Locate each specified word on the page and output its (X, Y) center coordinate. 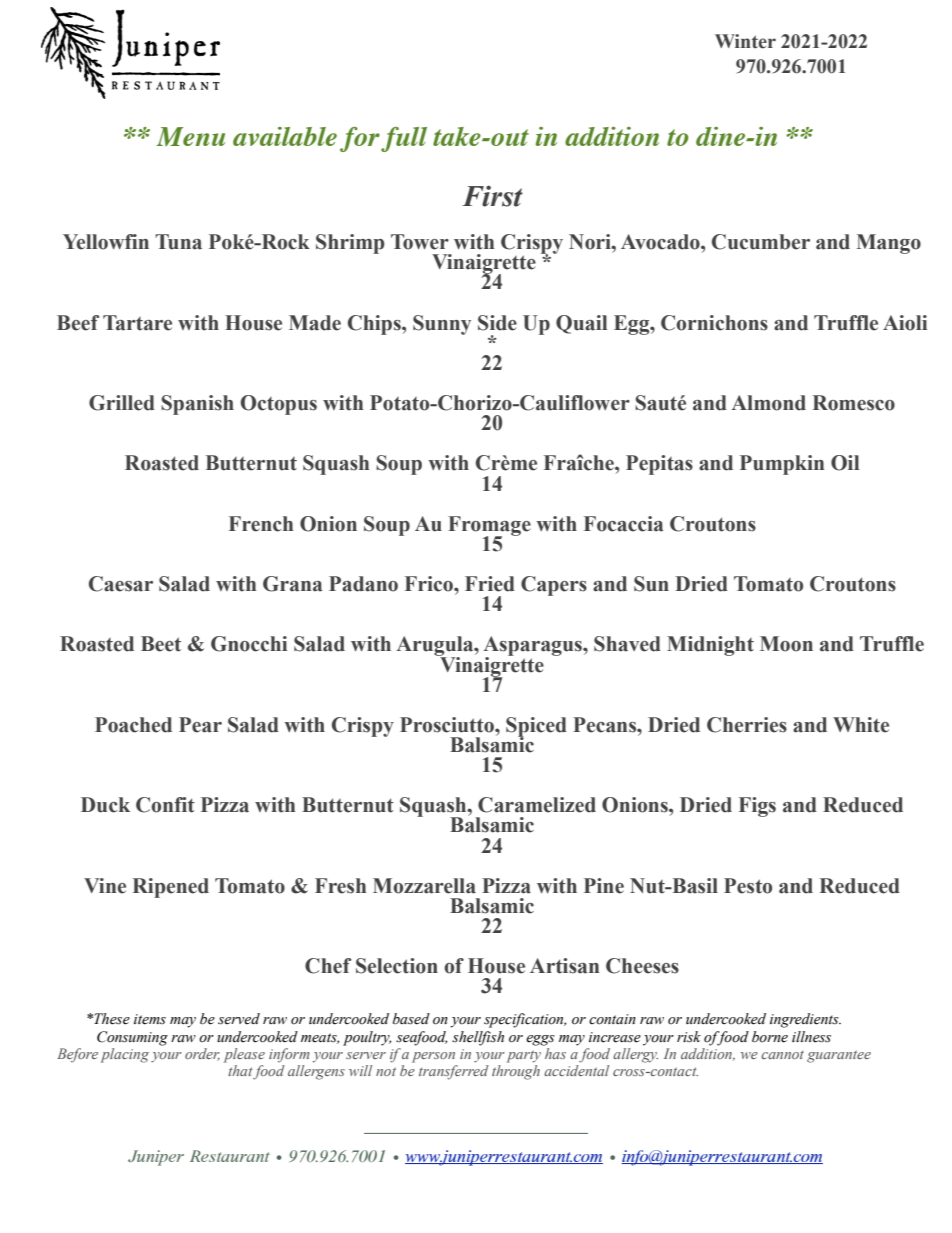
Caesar (121, 584)
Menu (191, 136)
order (202, 1054)
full (404, 139)
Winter (745, 41)
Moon (786, 644)
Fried (490, 584)
